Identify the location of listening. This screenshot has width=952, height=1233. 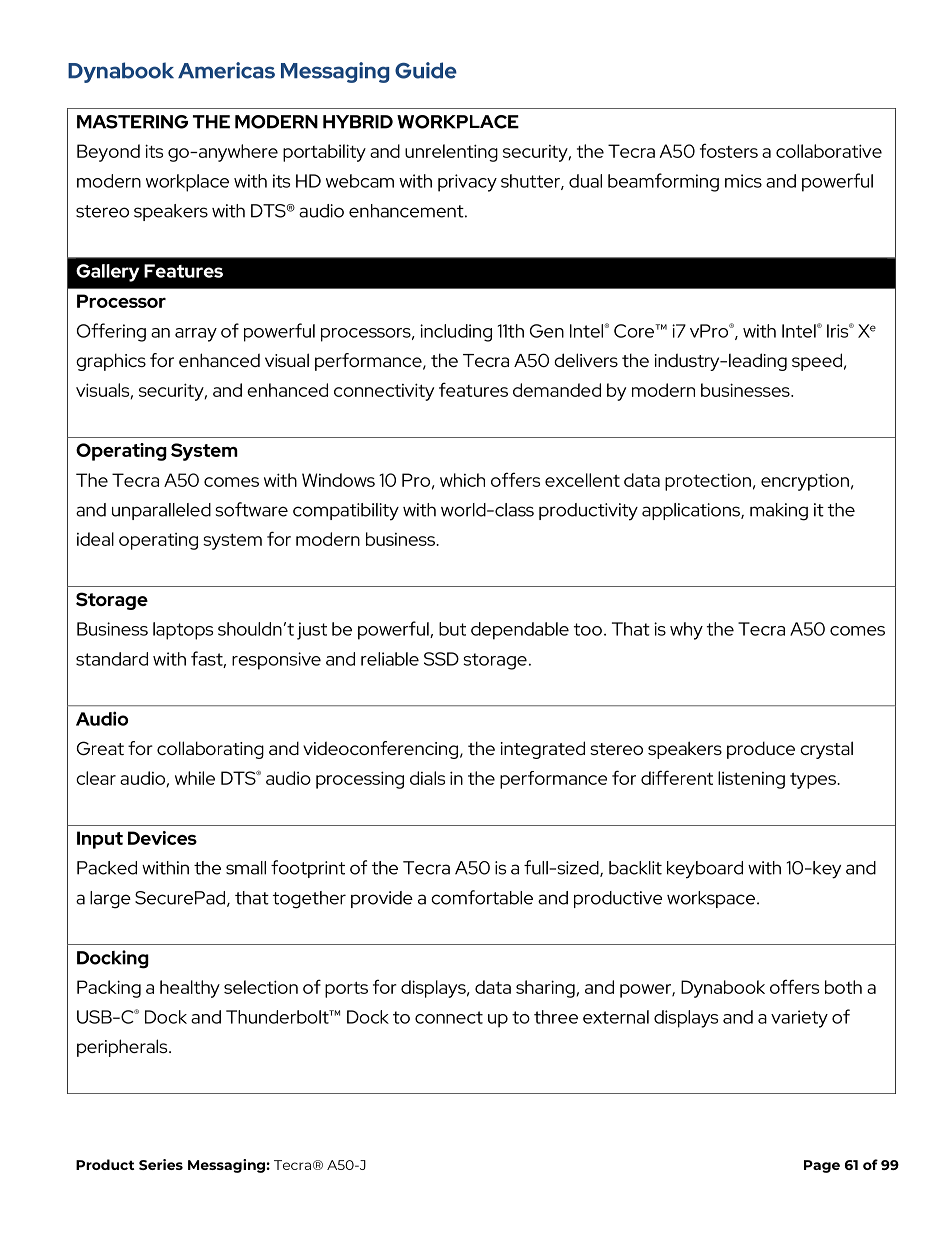
(751, 780).
